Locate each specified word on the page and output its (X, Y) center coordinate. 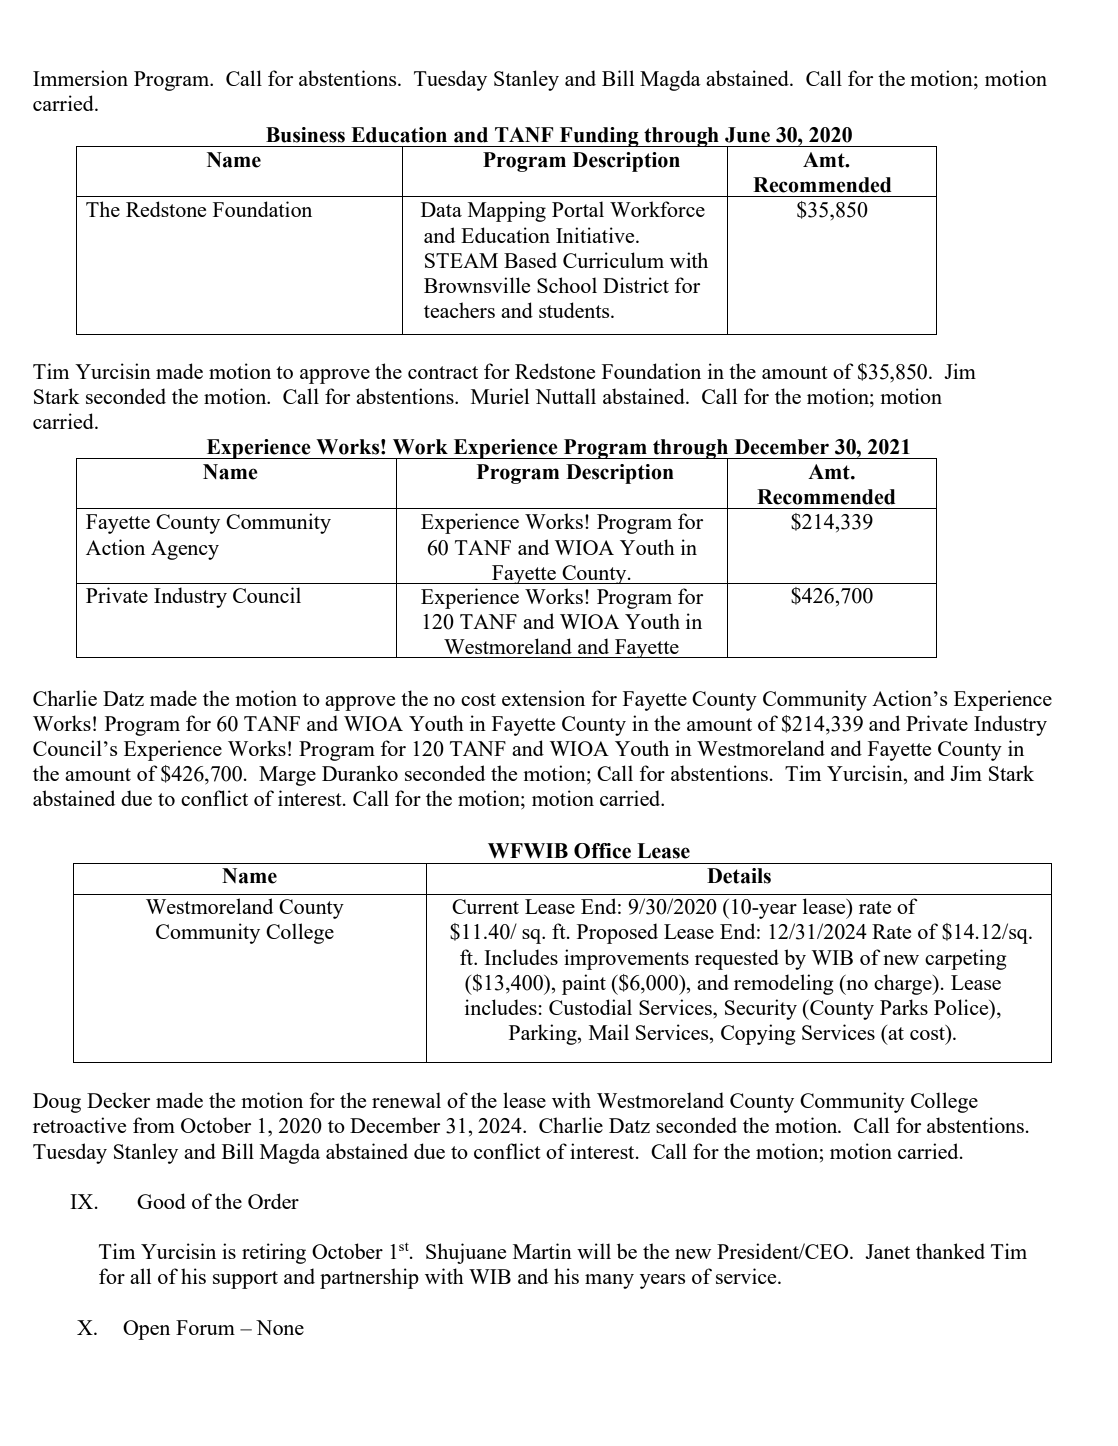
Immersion (80, 78)
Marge (287, 776)
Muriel (500, 396)
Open (146, 1330)
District (636, 285)
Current (485, 906)
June (747, 135)
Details (739, 876)
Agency (185, 550)
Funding (599, 137)
